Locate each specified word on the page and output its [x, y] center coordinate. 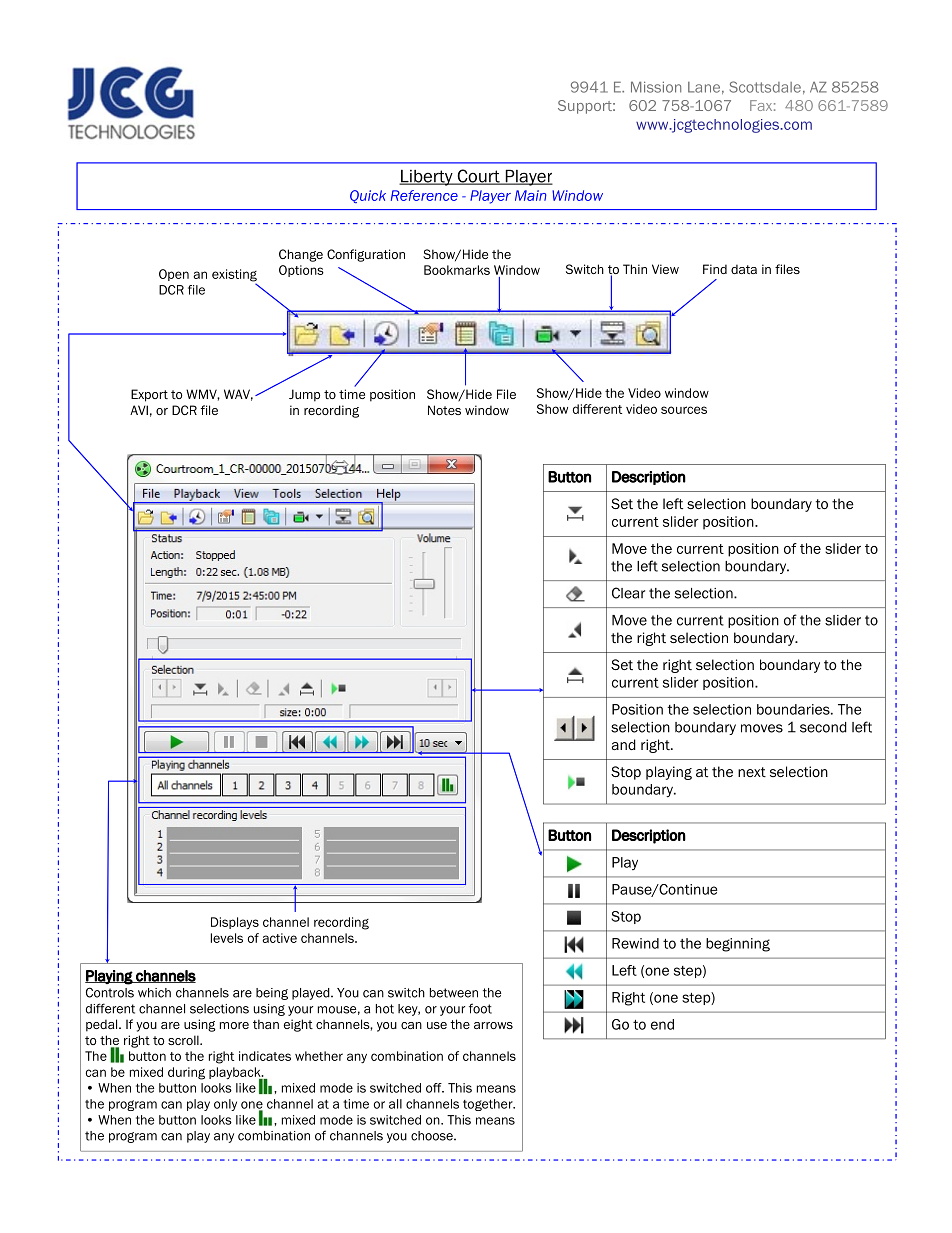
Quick [368, 196]
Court [478, 177]
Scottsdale [765, 87]
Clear [628, 593]
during [186, 1073]
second [823, 727]
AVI [139, 410]
